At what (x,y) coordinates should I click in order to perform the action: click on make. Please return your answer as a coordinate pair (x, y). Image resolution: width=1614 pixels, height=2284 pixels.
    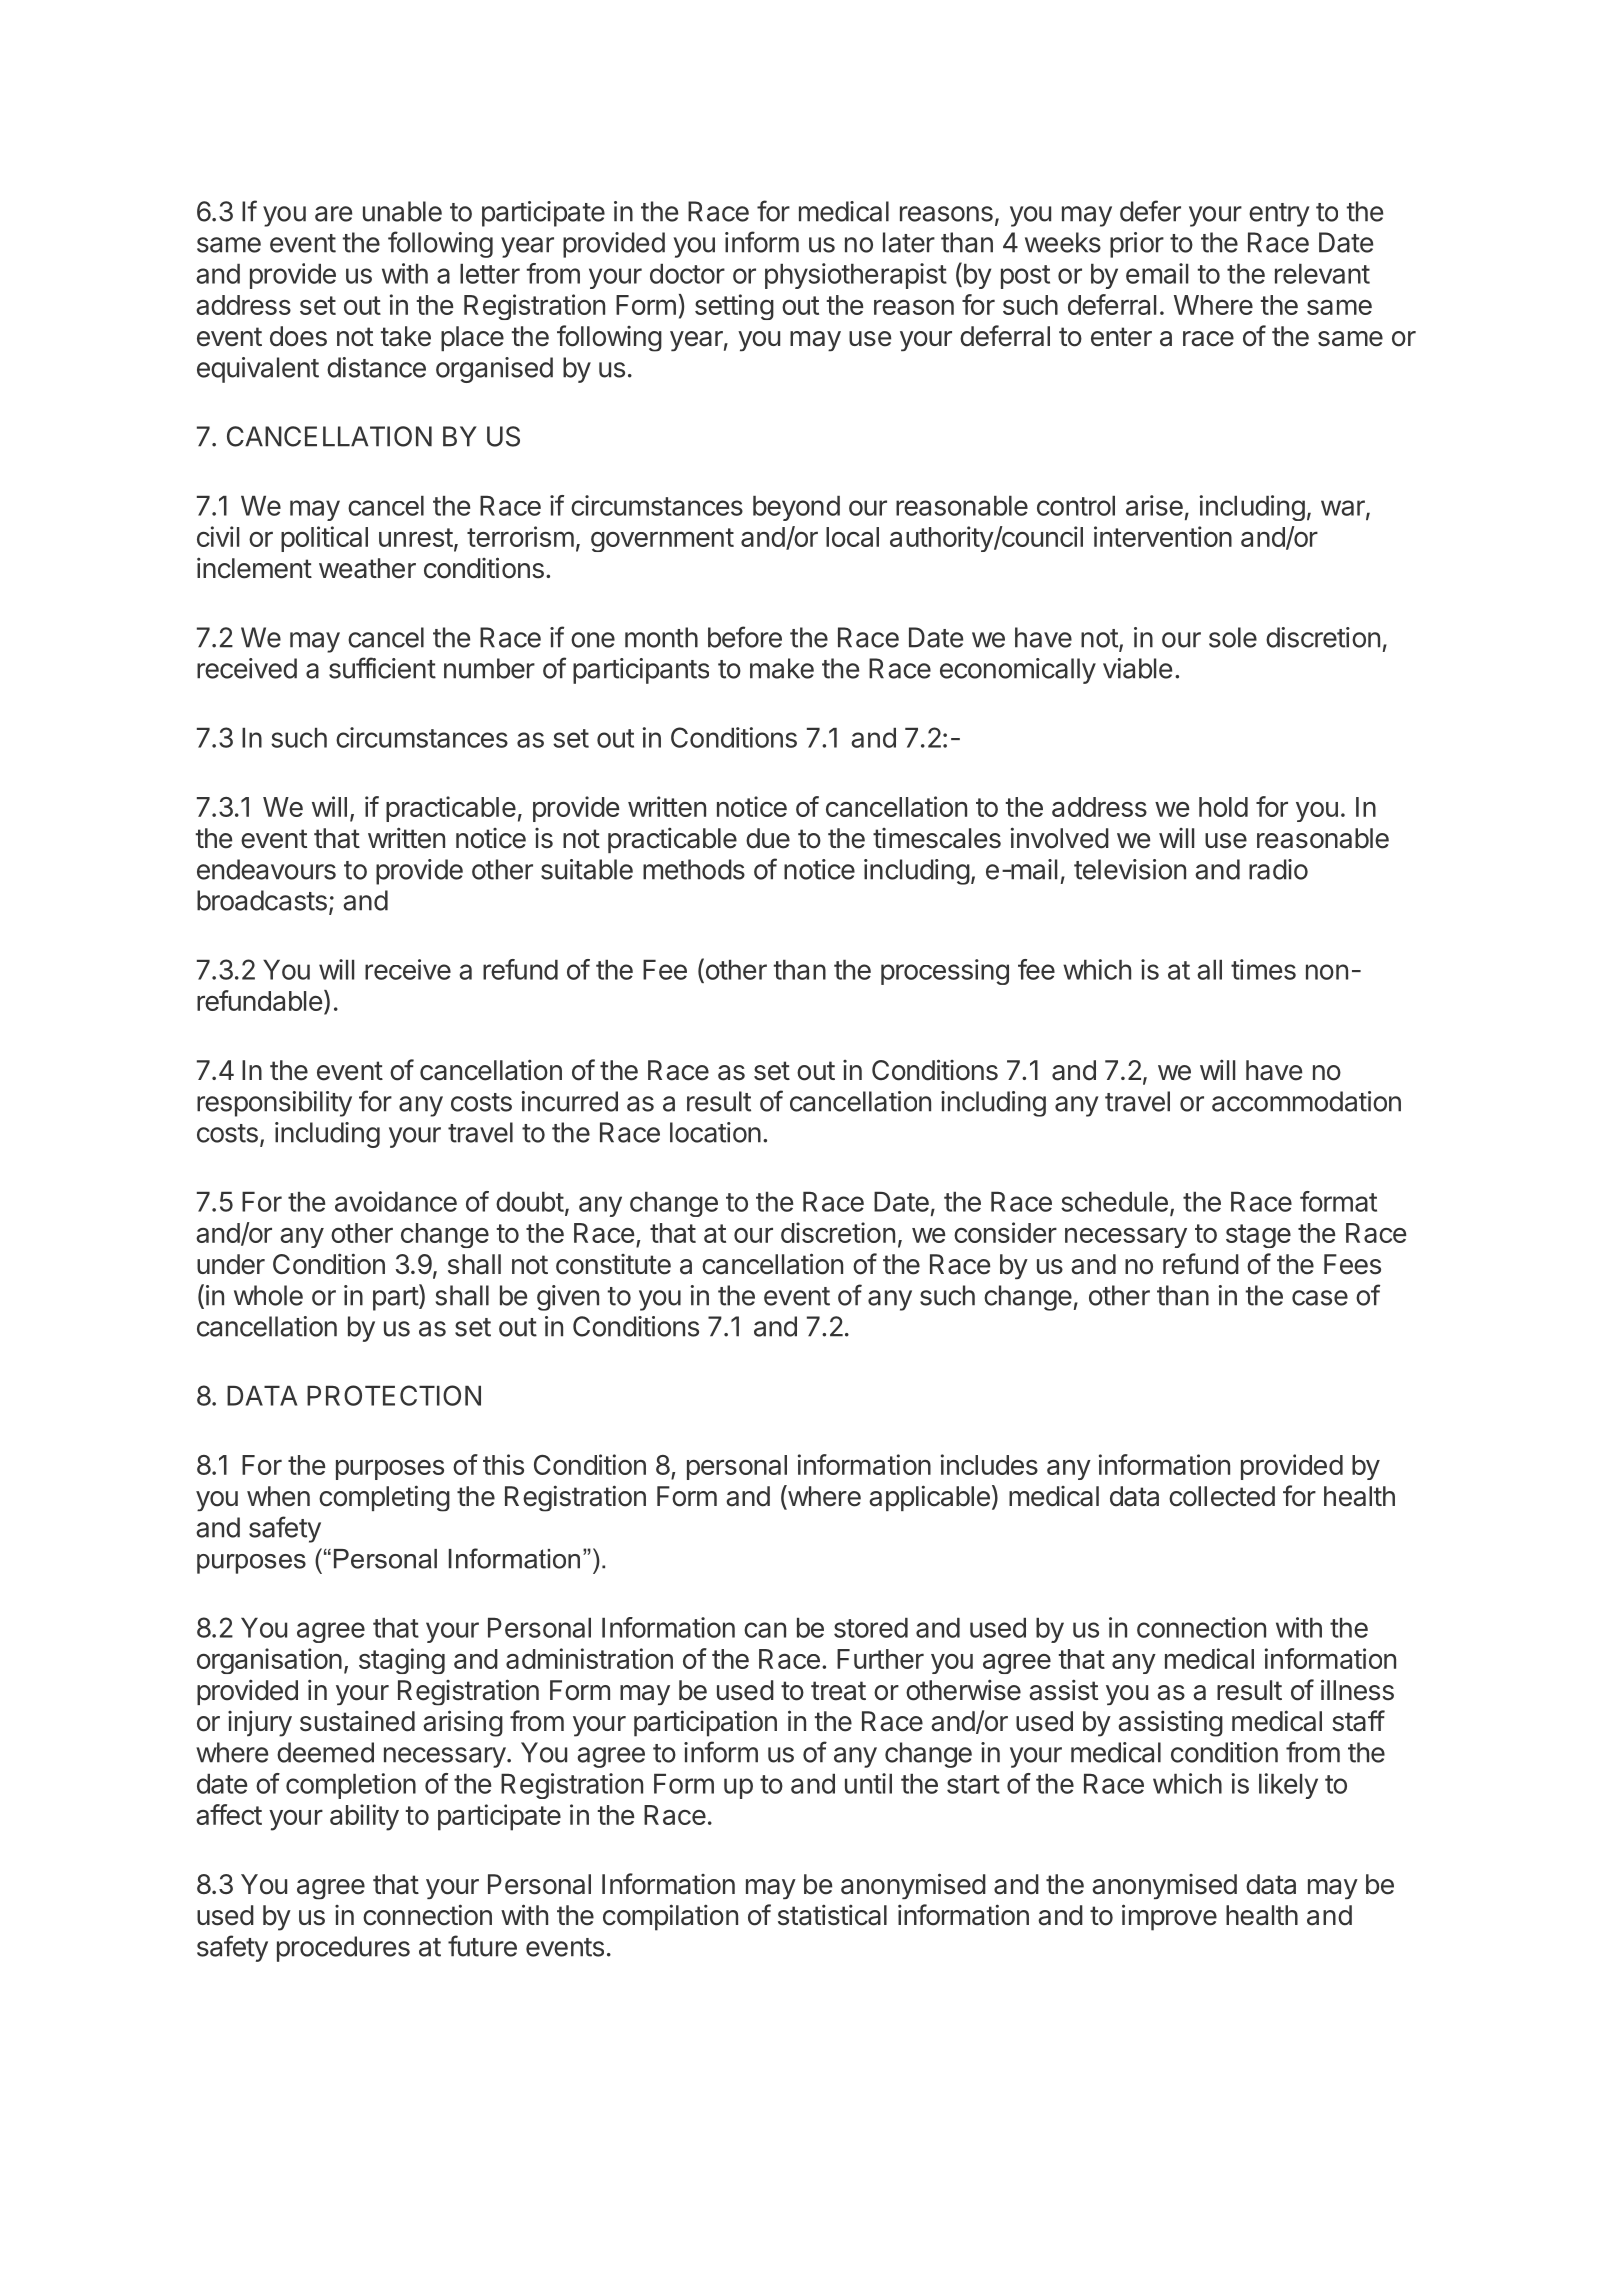
    Looking at the image, I should click on (782, 668).
